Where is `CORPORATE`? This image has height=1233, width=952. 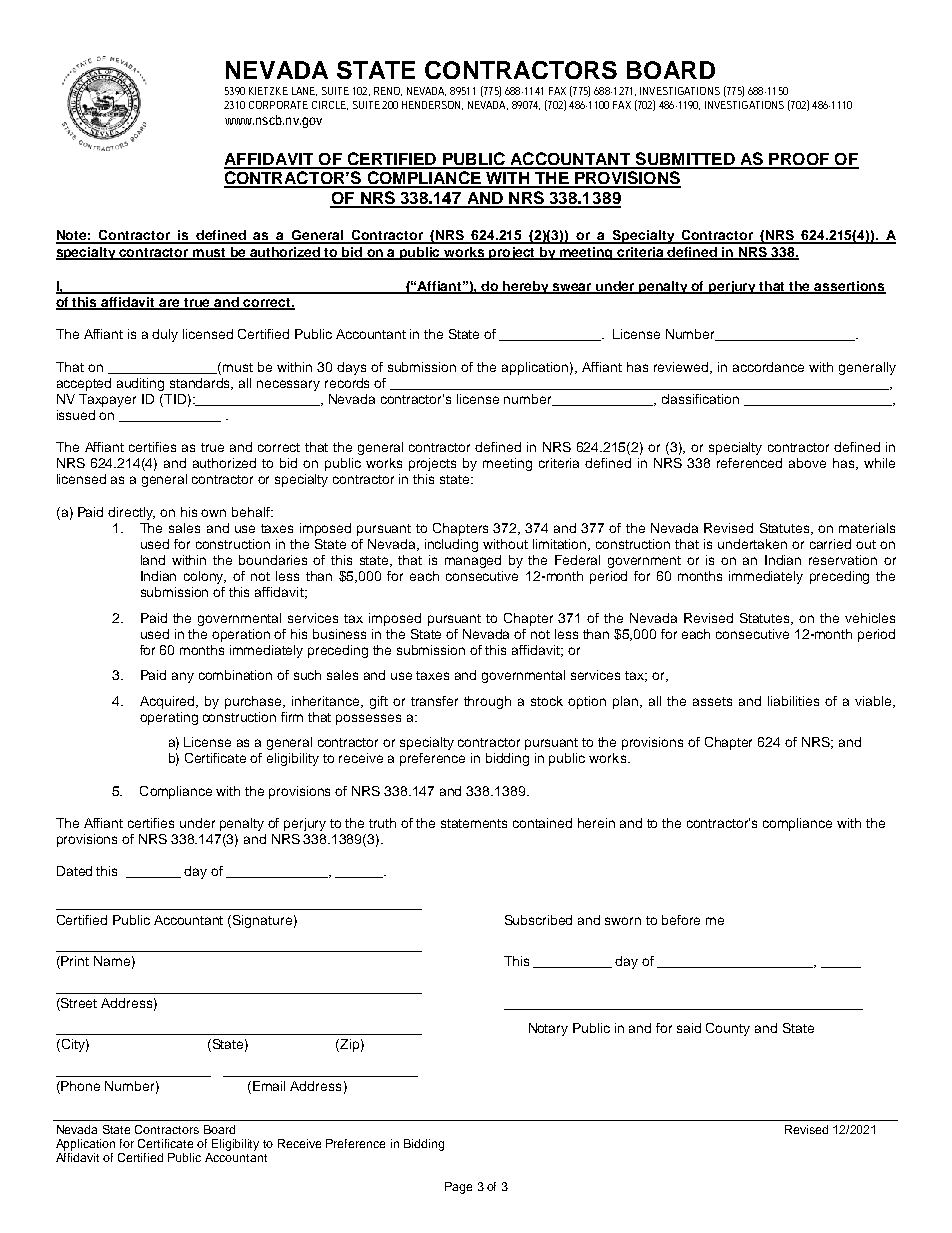 CORPORATE is located at coordinates (278, 105).
